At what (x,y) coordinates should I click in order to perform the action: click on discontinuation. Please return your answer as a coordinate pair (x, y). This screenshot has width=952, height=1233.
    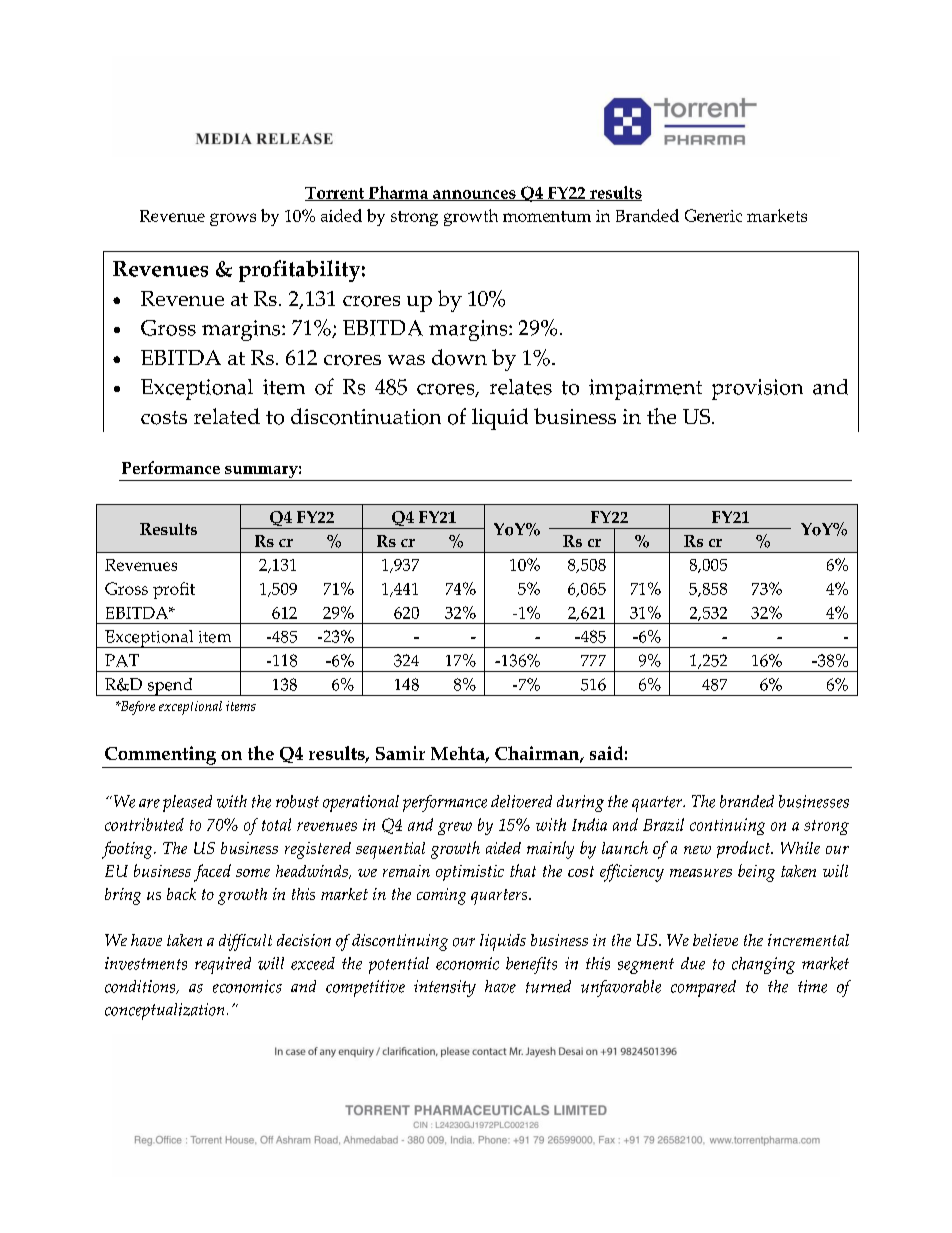
    Looking at the image, I should click on (366, 416).
